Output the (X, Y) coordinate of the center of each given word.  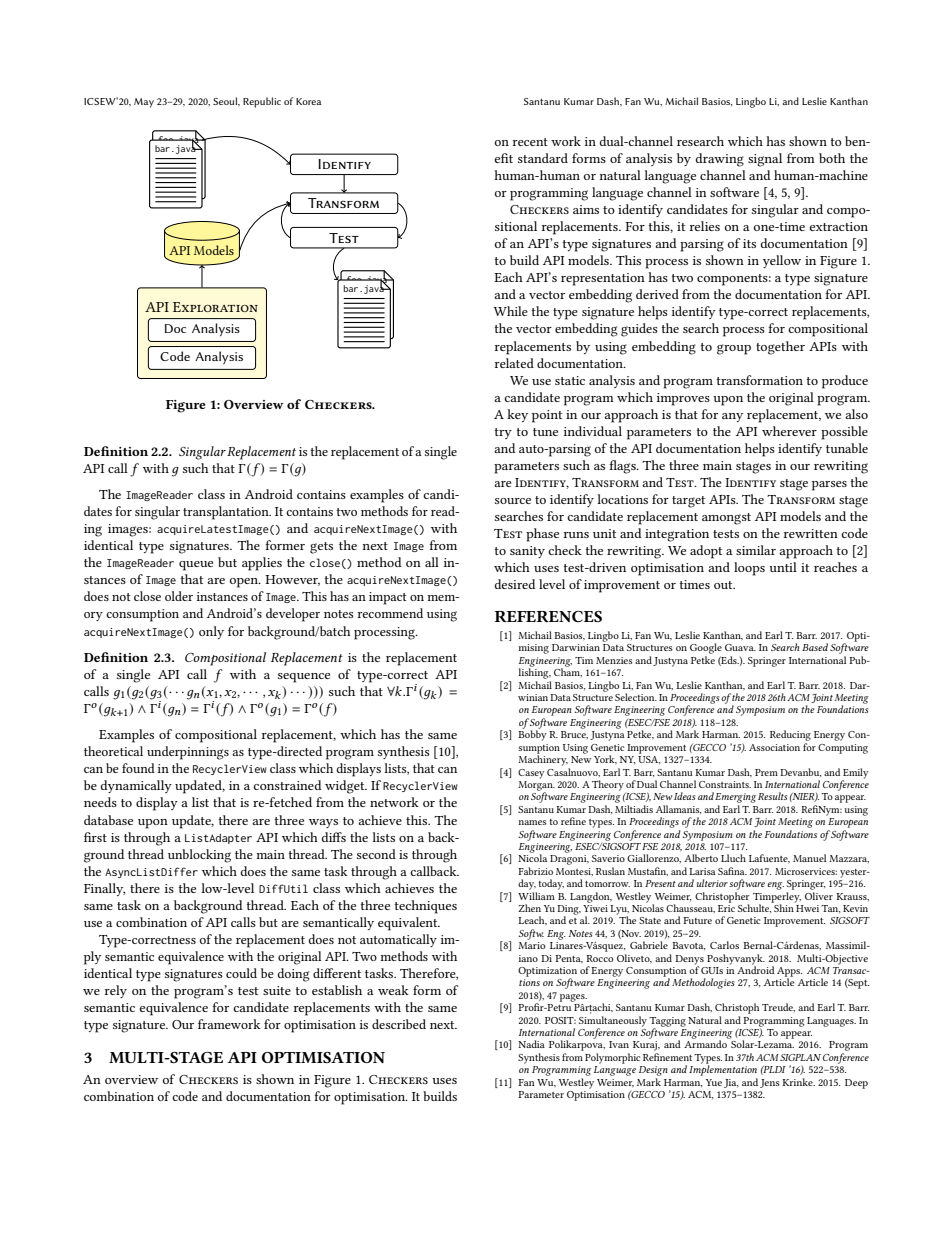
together (780, 348)
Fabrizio (535, 871)
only (211, 632)
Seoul (226, 101)
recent (530, 142)
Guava (740, 647)
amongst (726, 519)
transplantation (227, 513)
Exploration (215, 307)
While (511, 311)
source (513, 501)
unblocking (199, 856)
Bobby (532, 734)
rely (116, 991)
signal (765, 160)
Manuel (809, 858)
